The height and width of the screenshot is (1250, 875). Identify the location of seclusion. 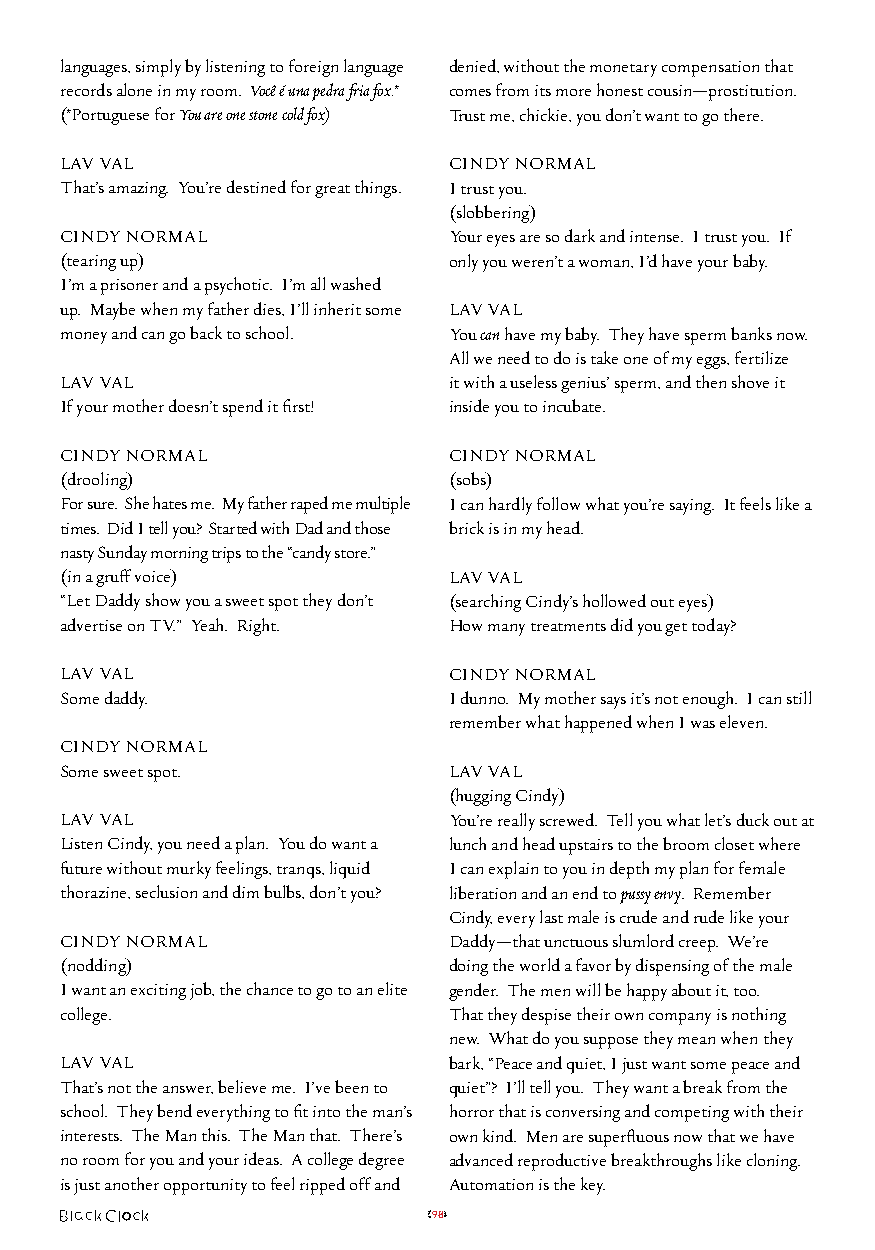
(166, 891).
